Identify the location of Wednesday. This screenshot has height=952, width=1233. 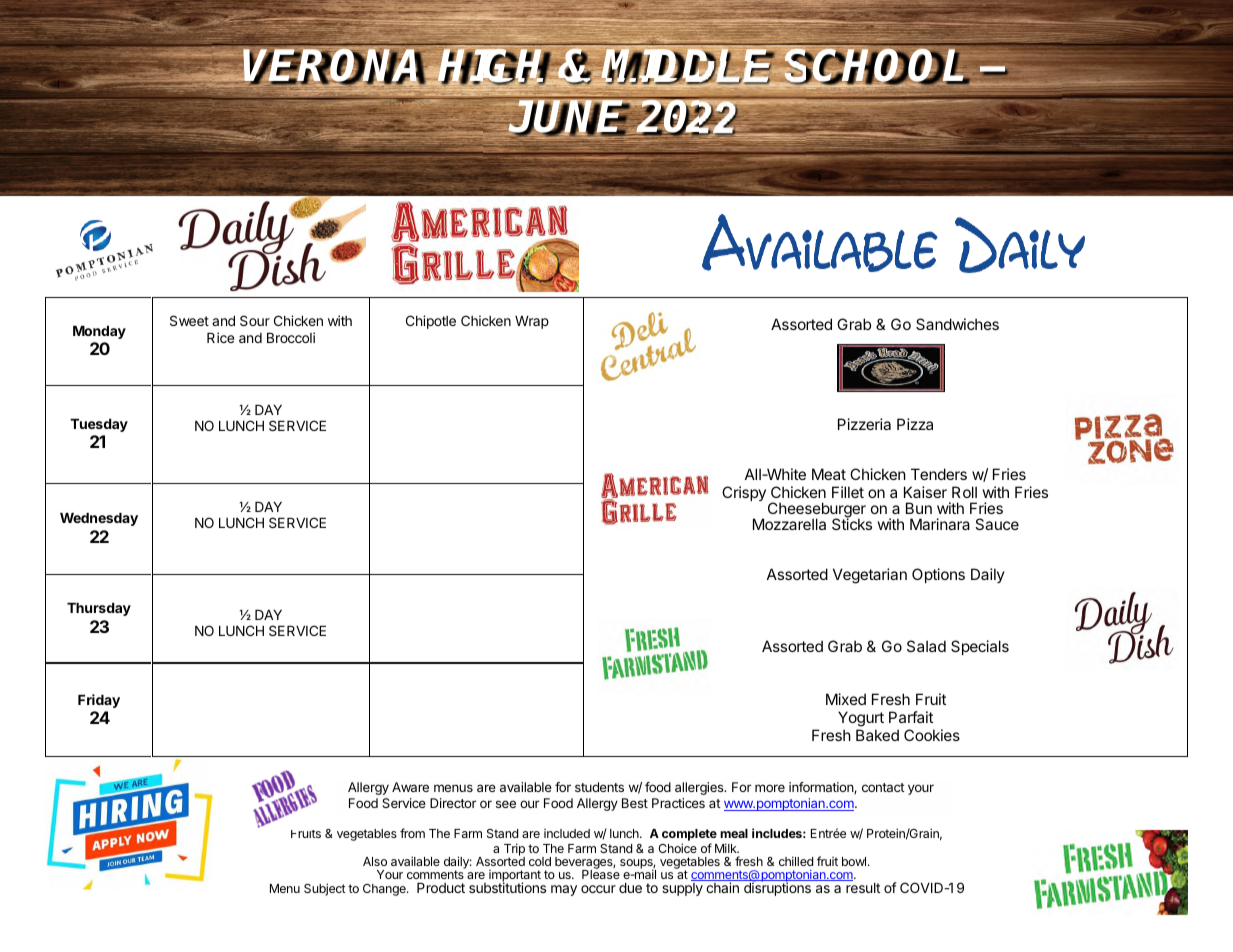
(99, 519).
